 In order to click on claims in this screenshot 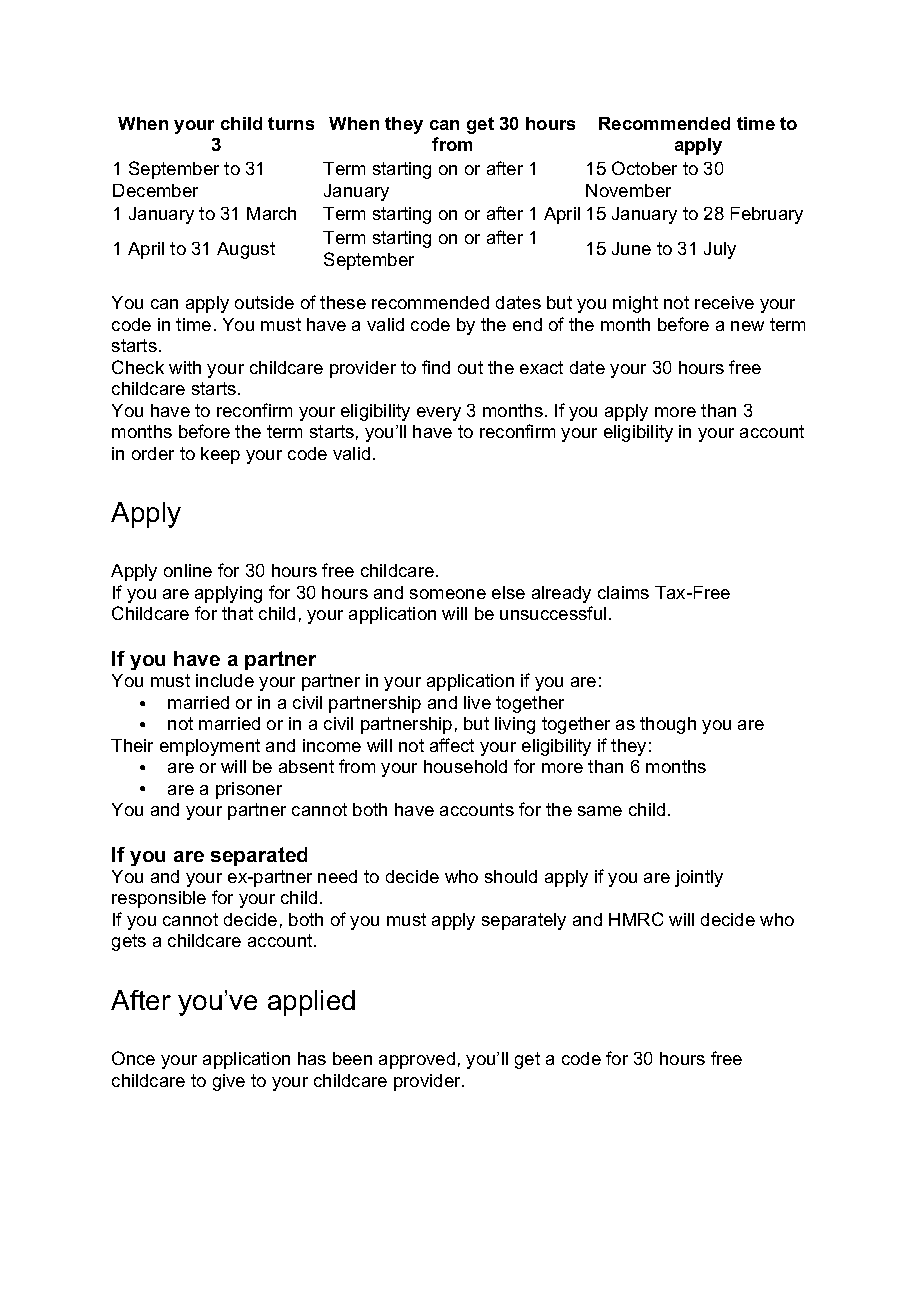, I will do `click(623, 592)`.
